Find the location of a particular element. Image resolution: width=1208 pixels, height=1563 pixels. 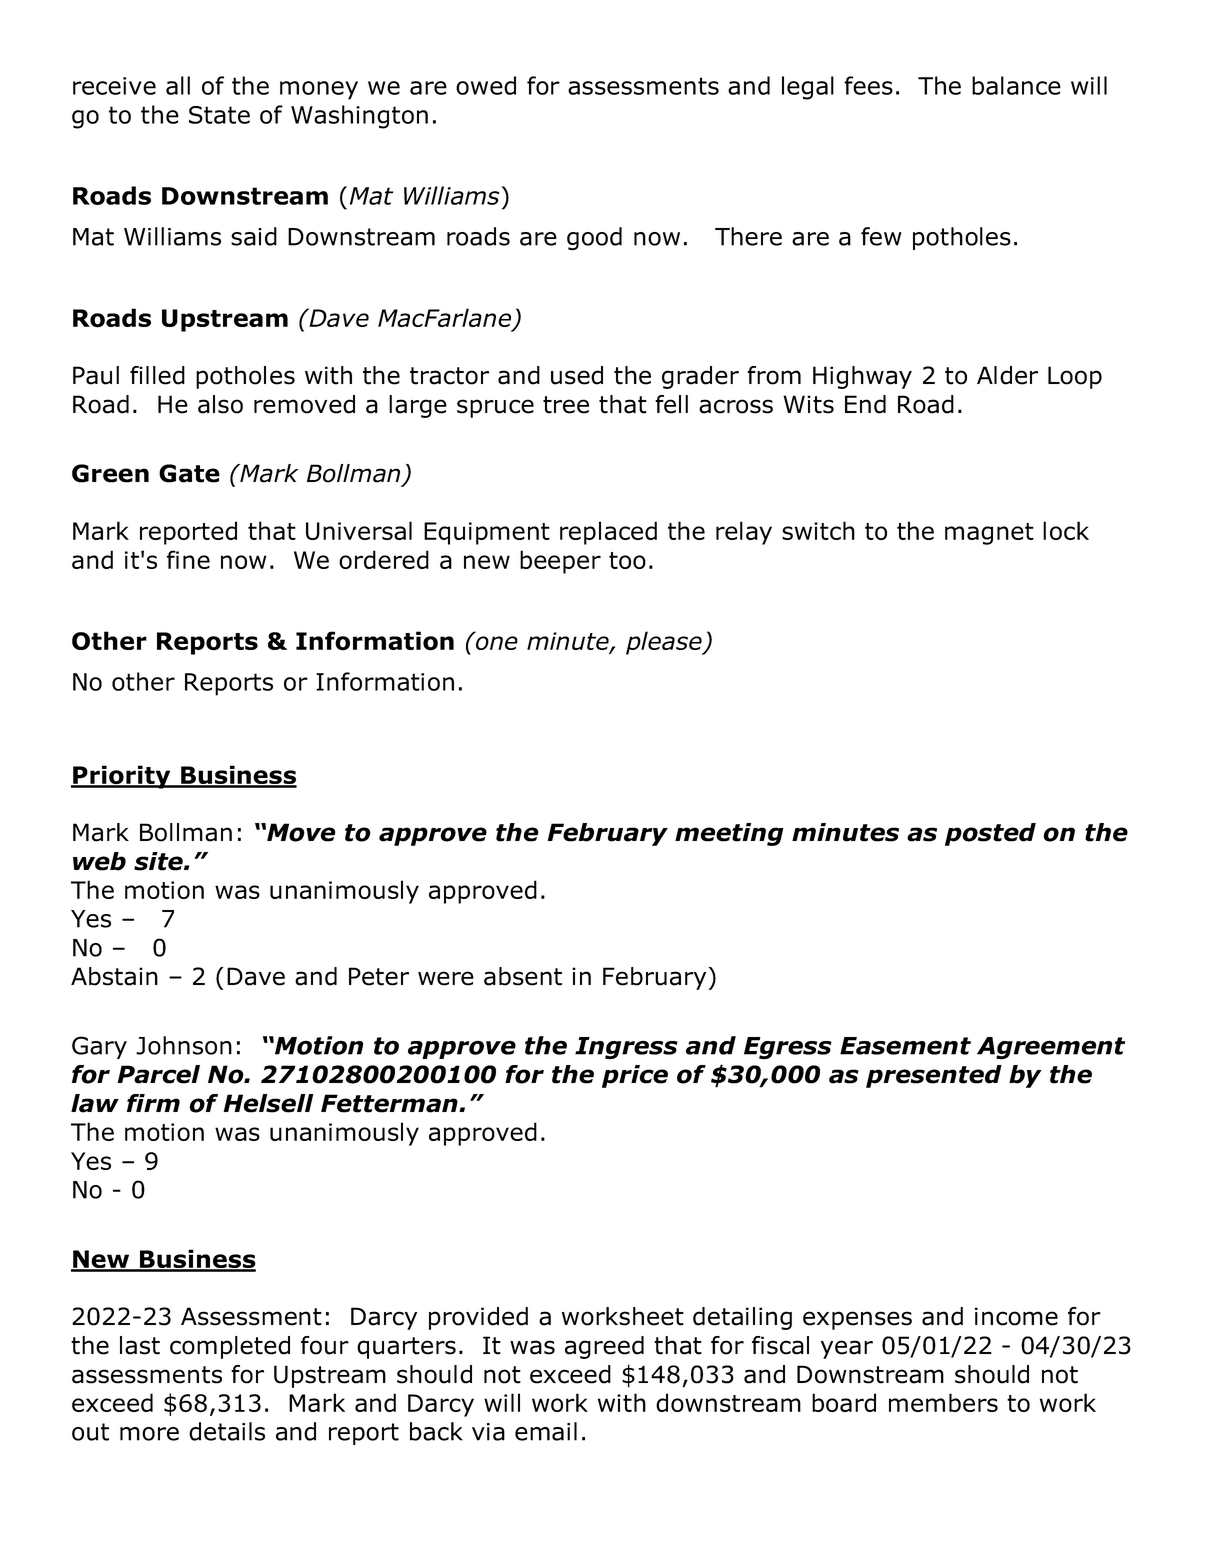

please is located at coordinates (665, 643).
